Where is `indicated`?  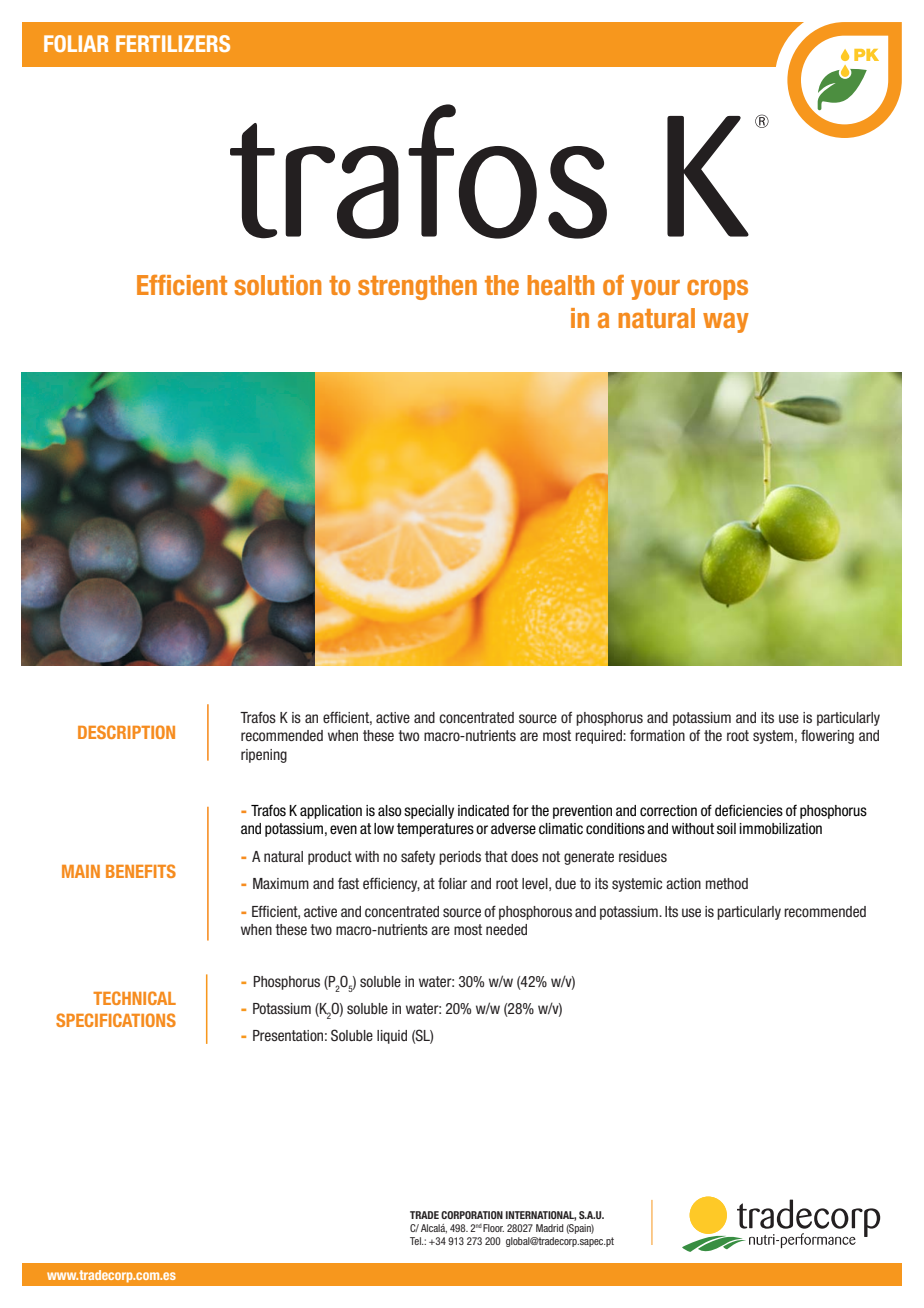
indicated is located at coordinates (483, 811).
